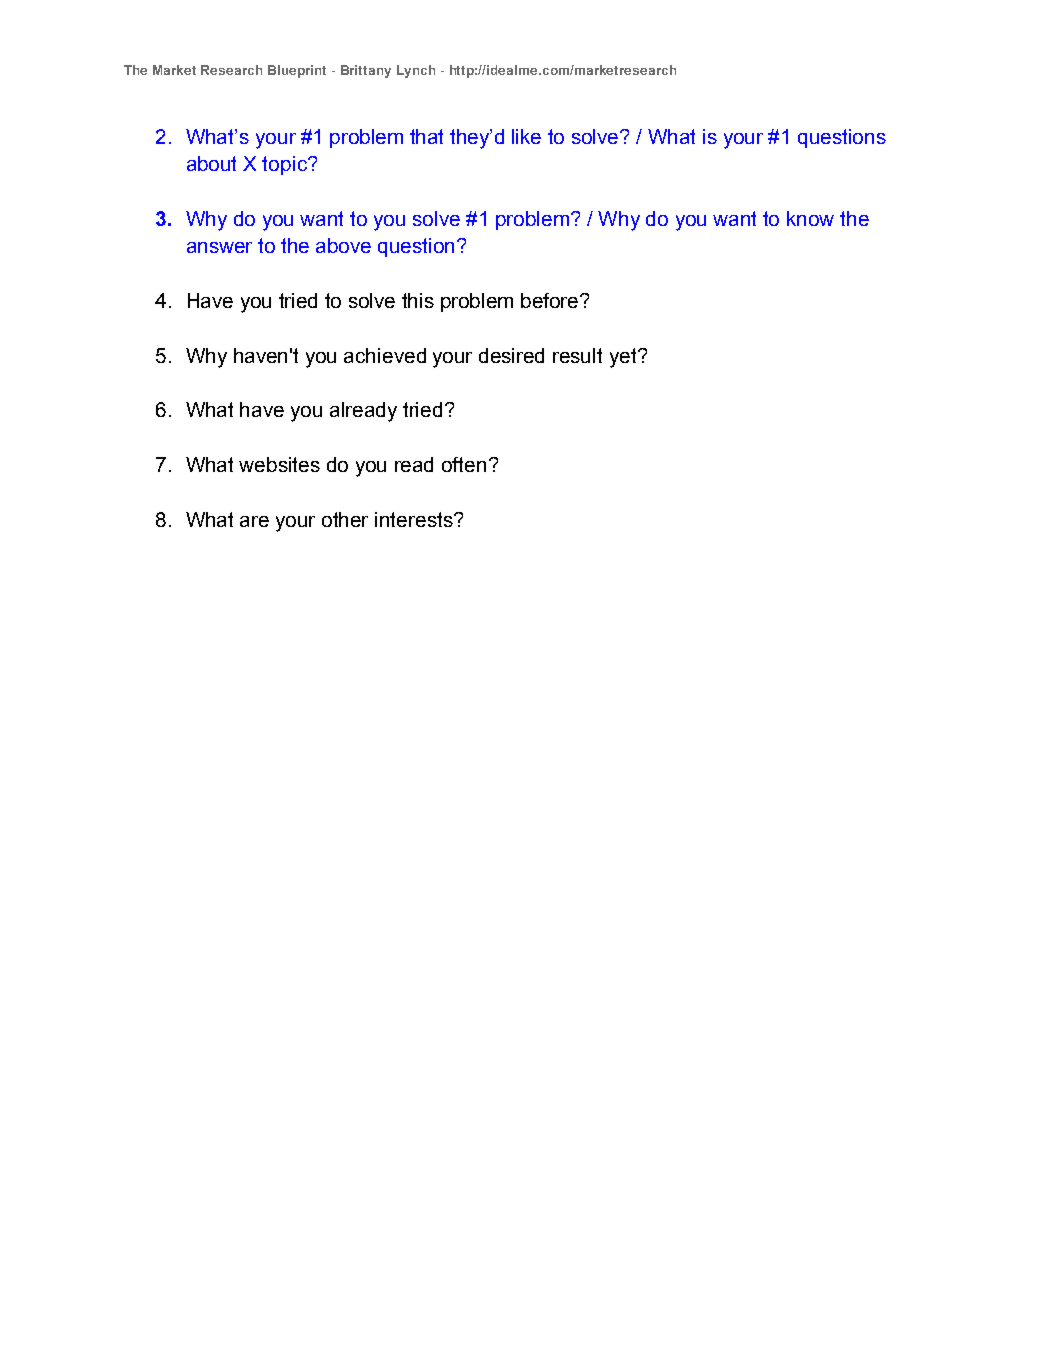  What do you see at coordinates (418, 300) in the screenshot?
I see `this` at bounding box center [418, 300].
